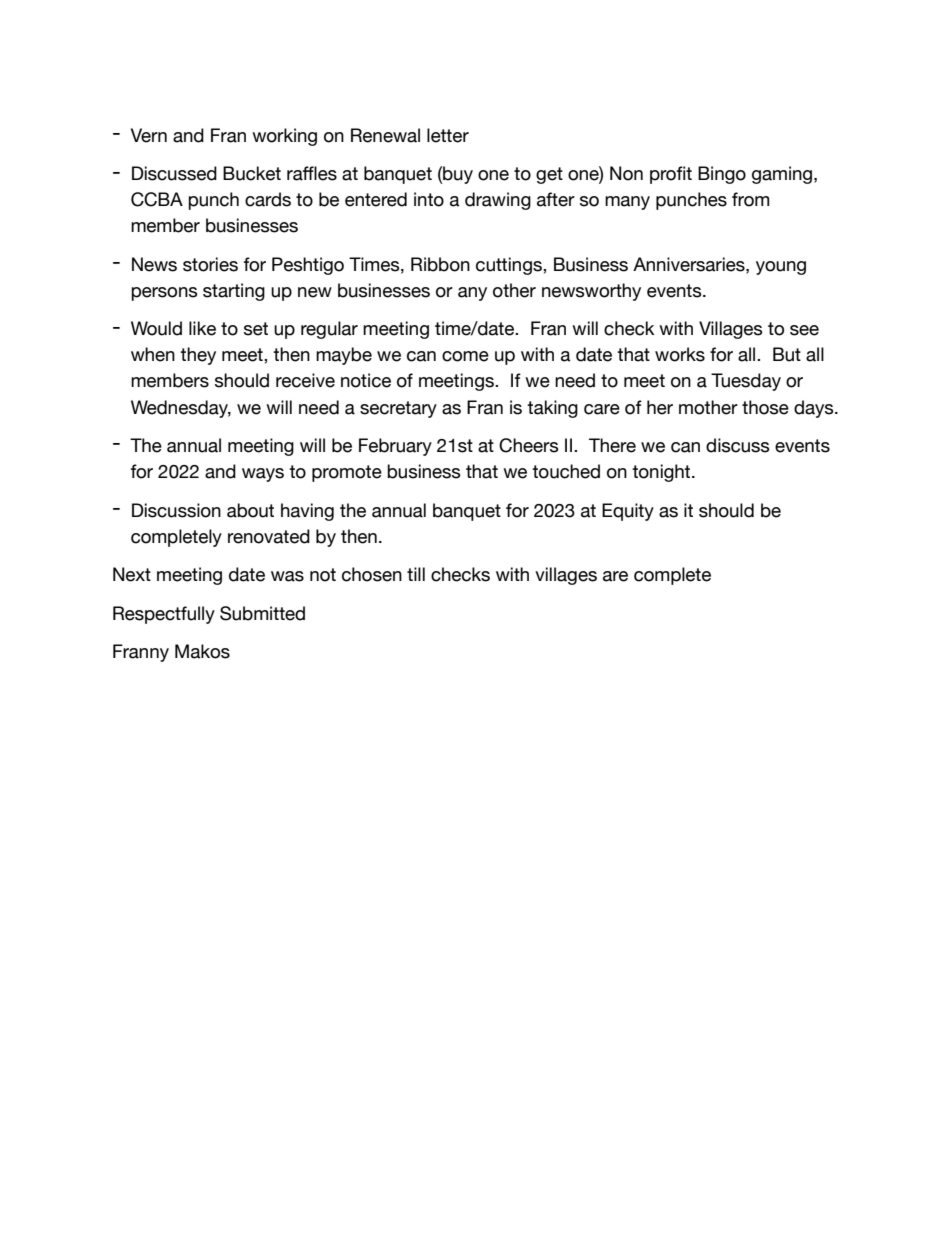 This page has width=952, height=1233. What do you see at coordinates (416, 574) in the page?
I see `till` at bounding box center [416, 574].
